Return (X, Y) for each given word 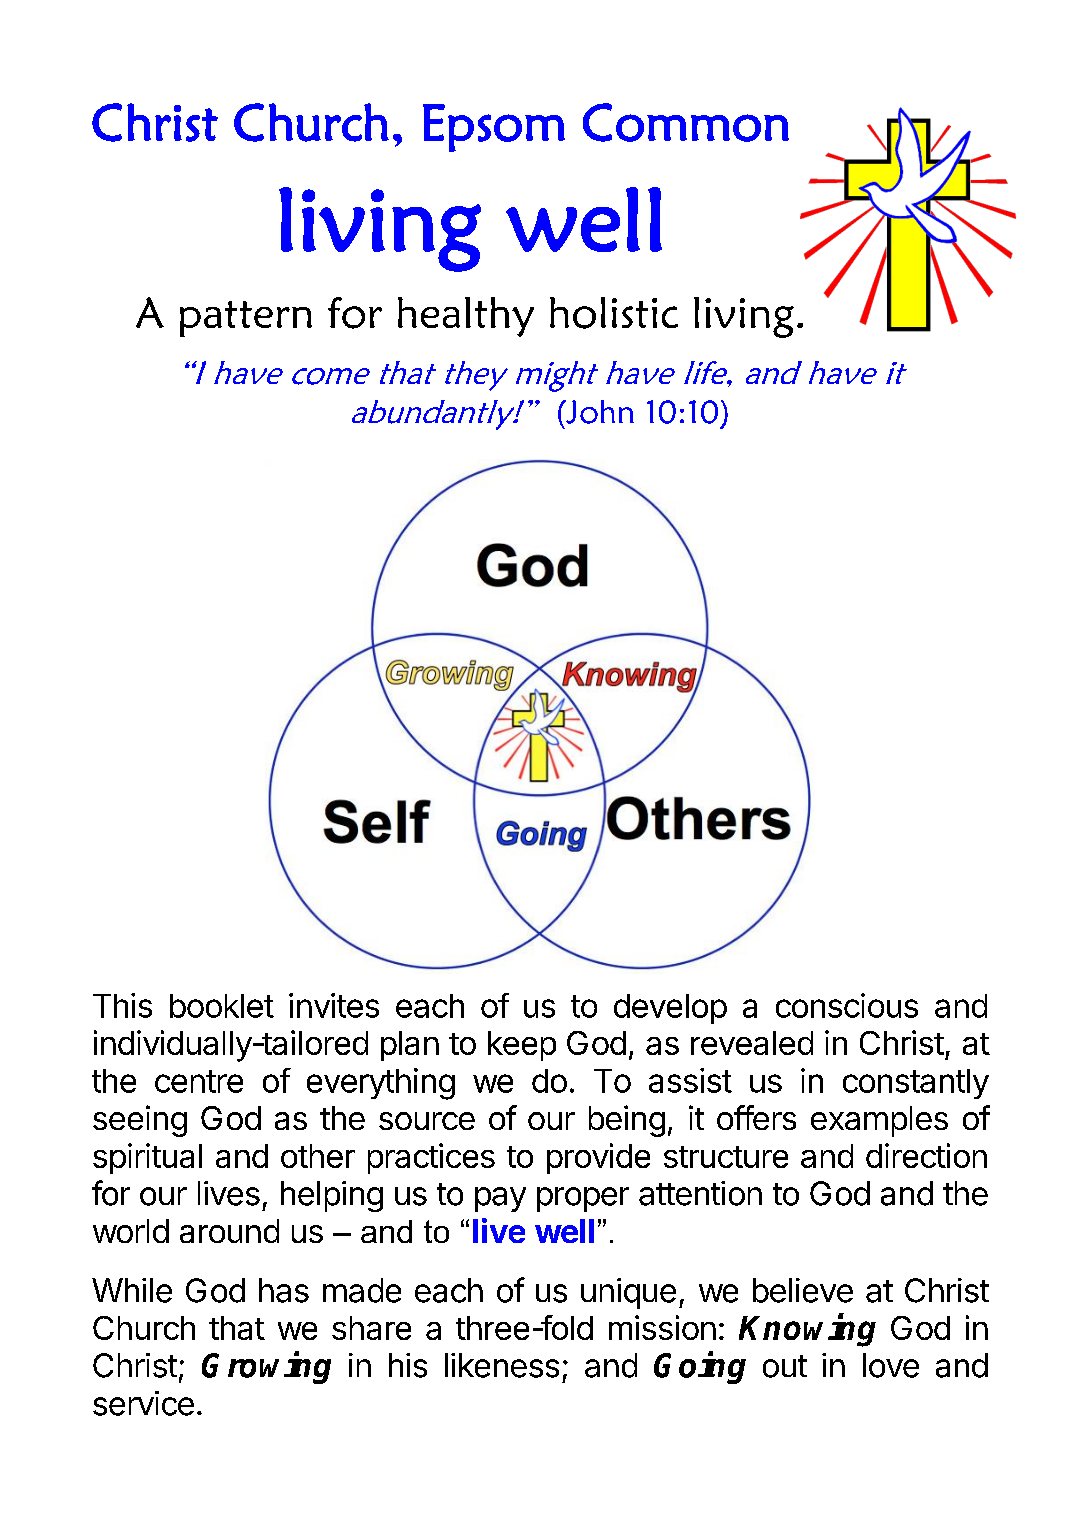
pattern (246, 319)
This (122, 1005)
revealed (752, 1043)
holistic (614, 313)
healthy (466, 317)
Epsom (494, 128)
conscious (847, 1005)
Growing (266, 1367)
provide (598, 1158)
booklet (222, 1006)
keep (522, 1046)
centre (199, 1081)
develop (670, 1009)
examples (879, 1121)
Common (686, 122)
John (599, 412)
